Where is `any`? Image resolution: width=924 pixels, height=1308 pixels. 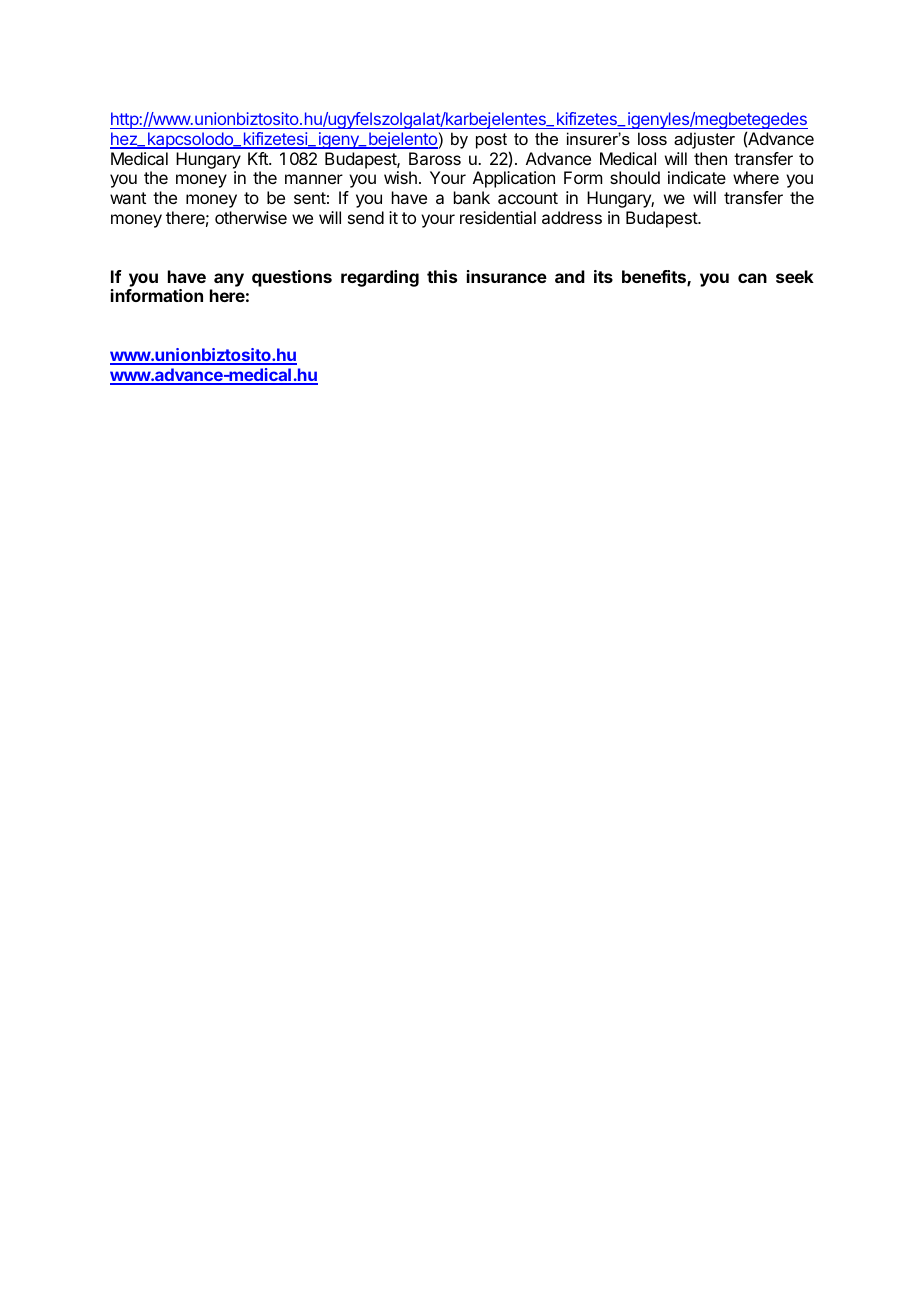
any is located at coordinates (229, 280).
